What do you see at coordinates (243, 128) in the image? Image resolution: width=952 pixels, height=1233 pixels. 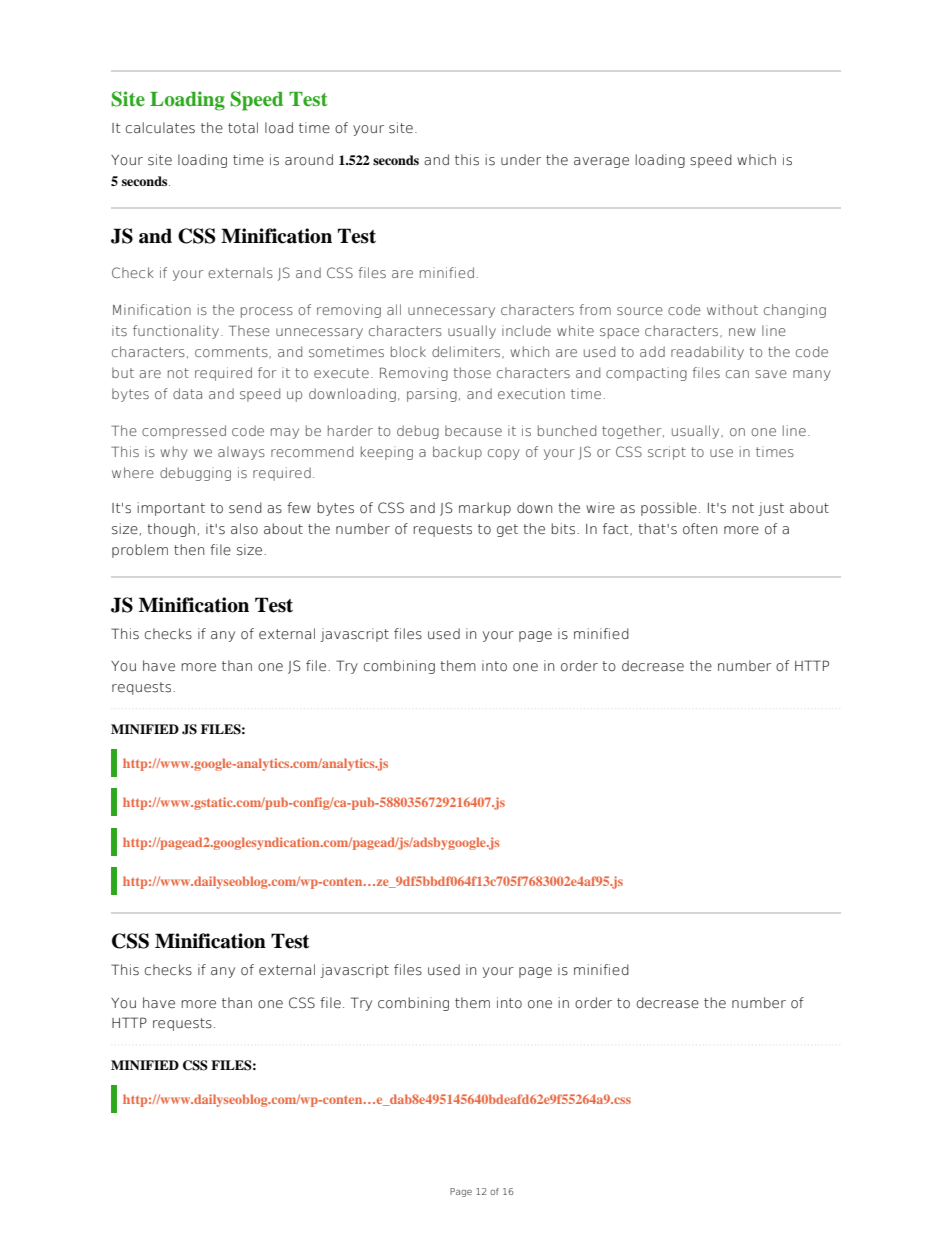 I see `total` at bounding box center [243, 128].
